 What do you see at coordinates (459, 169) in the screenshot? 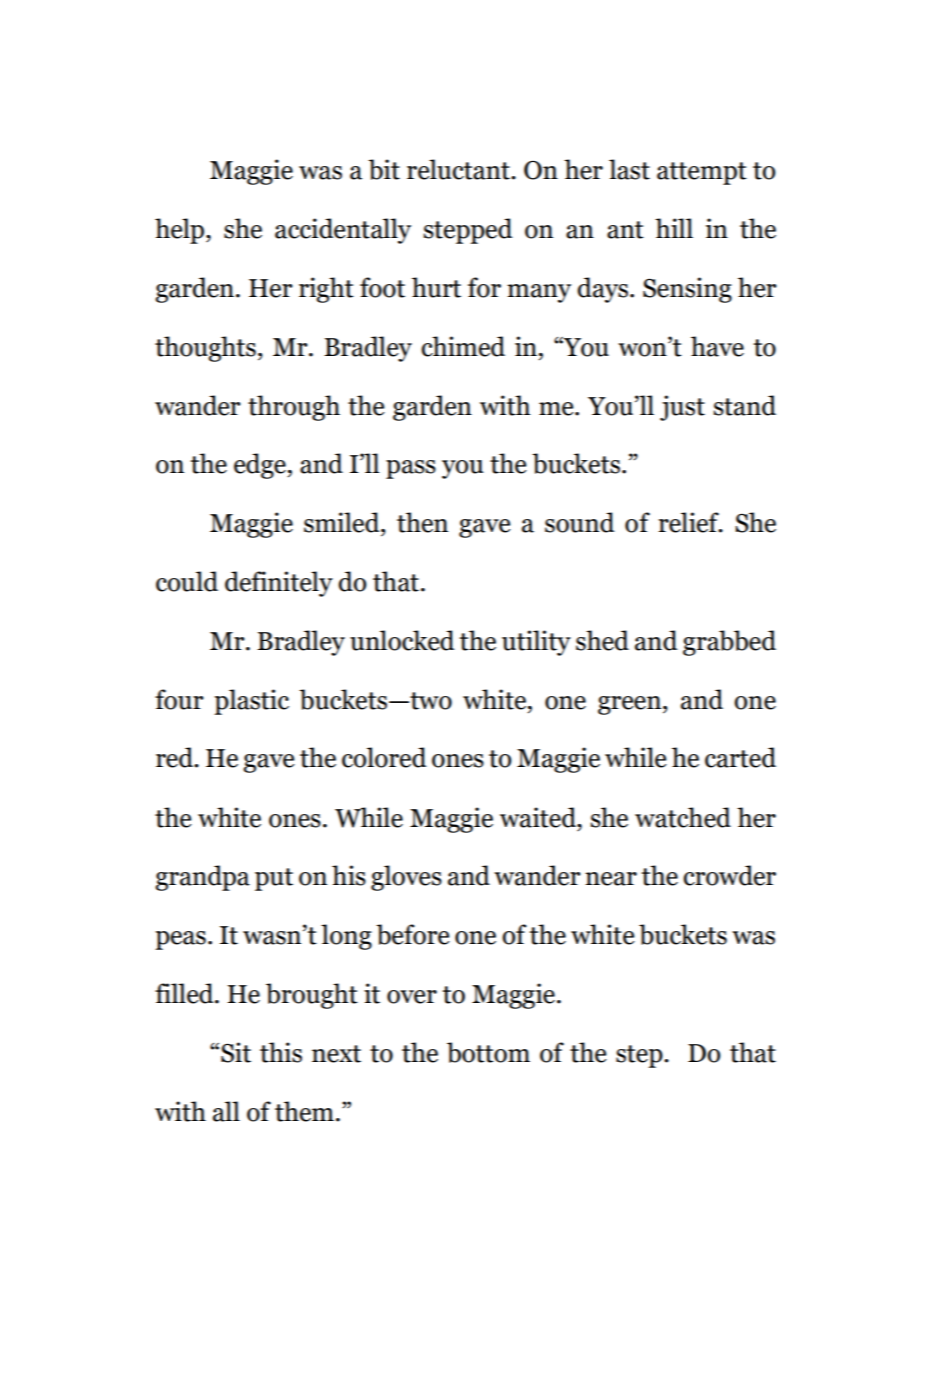
I see `reluctant` at bounding box center [459, 169].
